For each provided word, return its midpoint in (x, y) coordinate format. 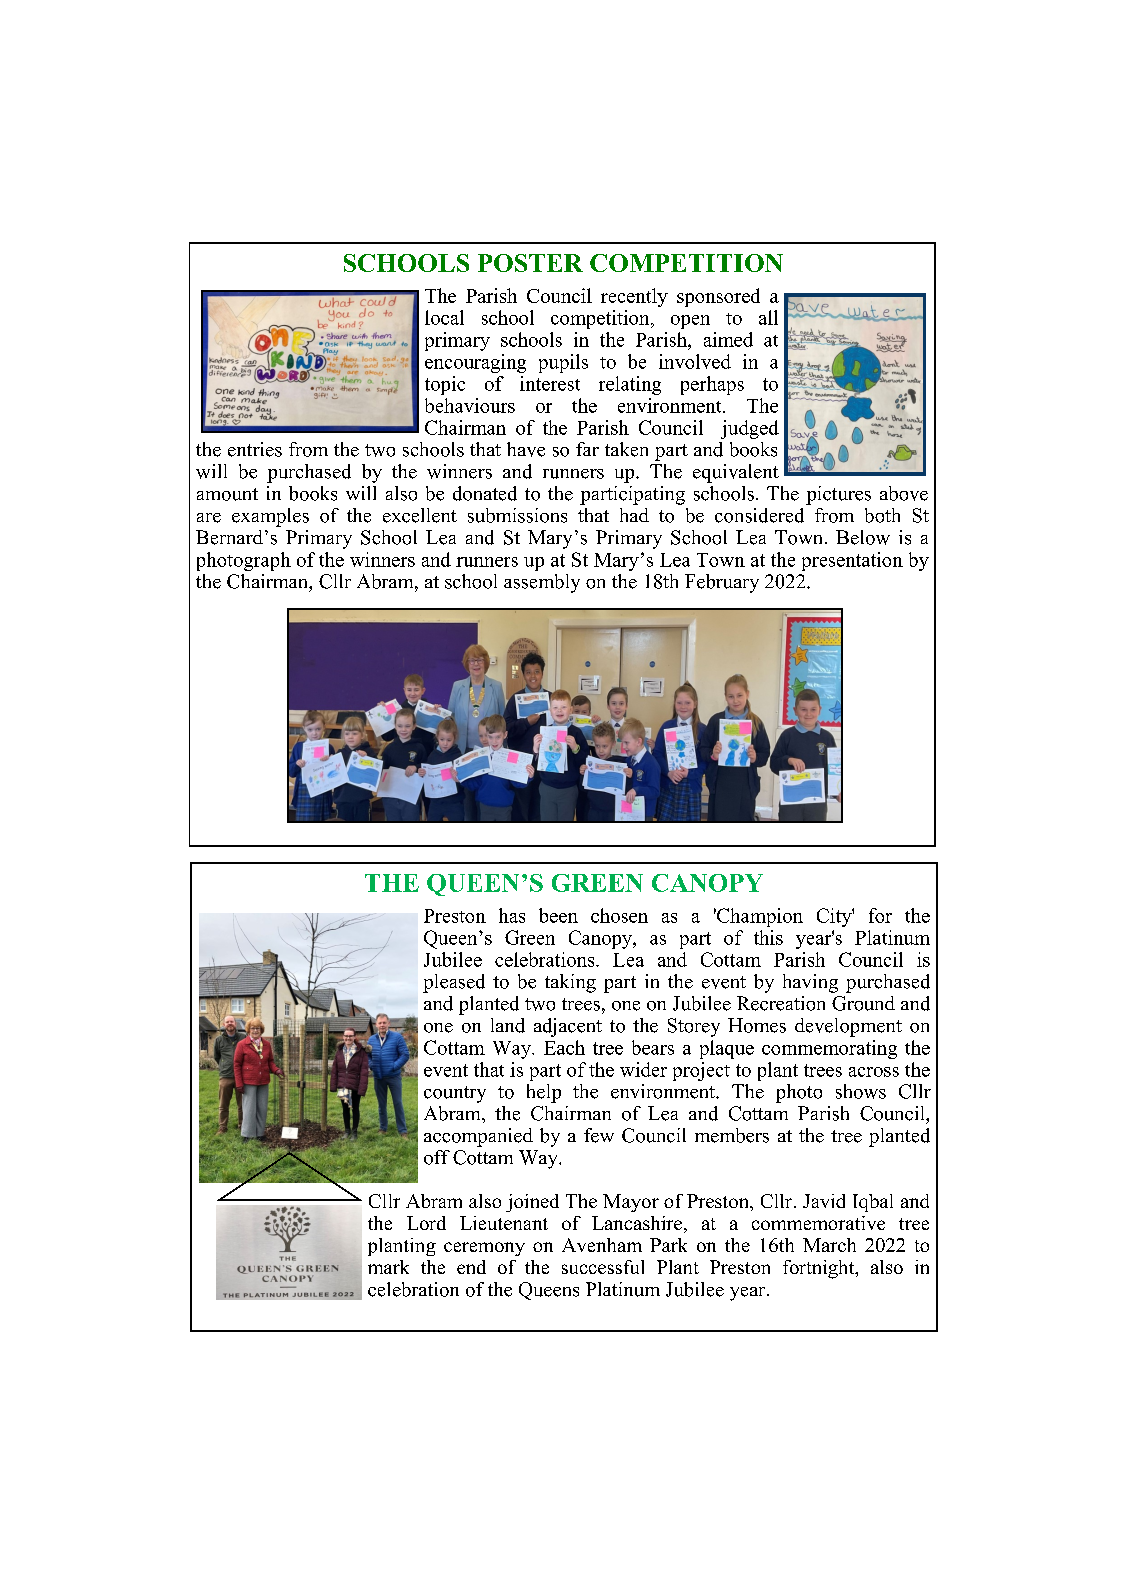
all (768, 317)
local (444, 317)
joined (532, 1203)
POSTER (530, 263)
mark (388, 1267)
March (829, 1245)
